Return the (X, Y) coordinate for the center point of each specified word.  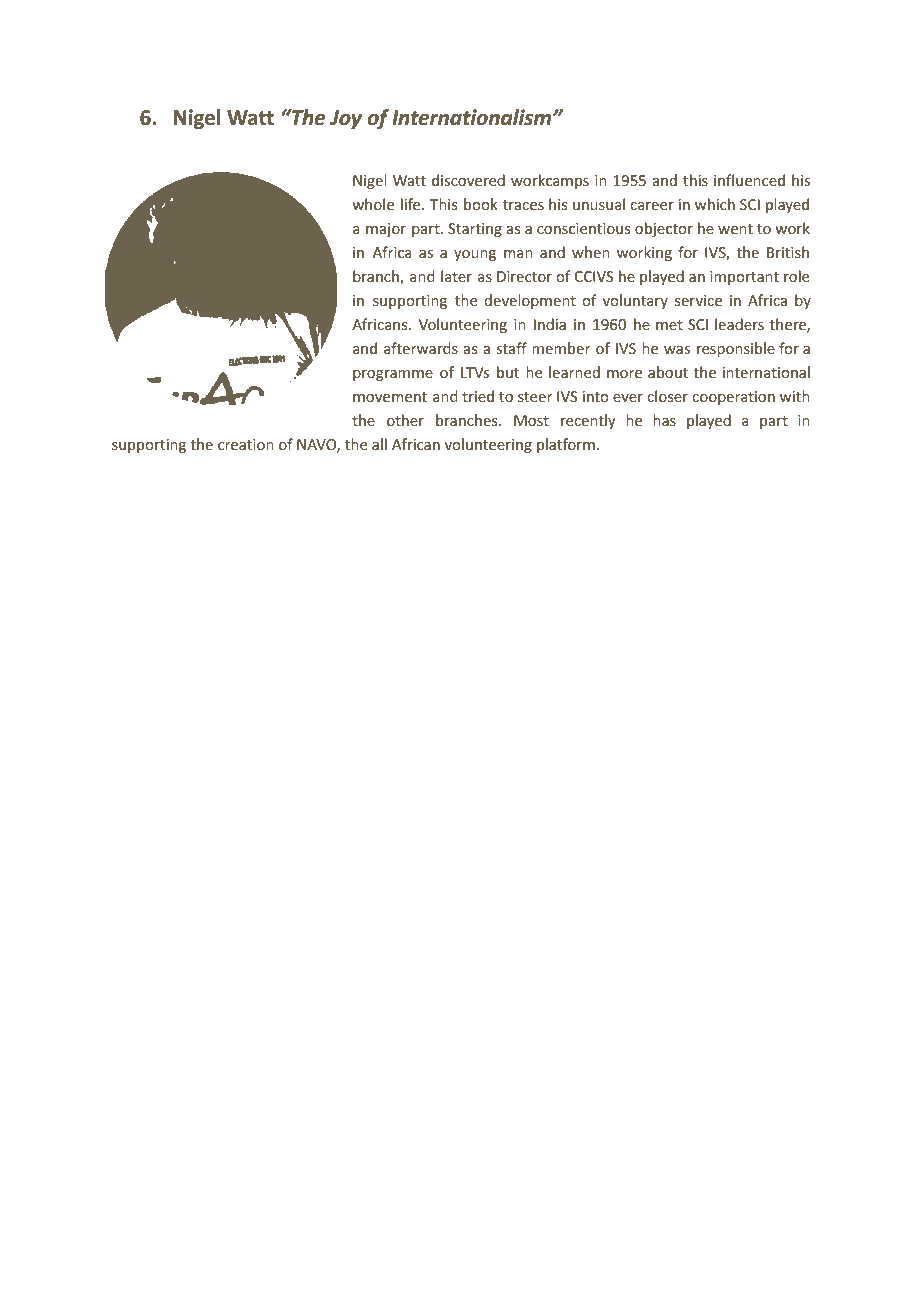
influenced (749, 180)
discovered (468, 180)
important (744, 278)
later (456, 276)
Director (524, 276)
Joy (346, 119)
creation (246, 444)
